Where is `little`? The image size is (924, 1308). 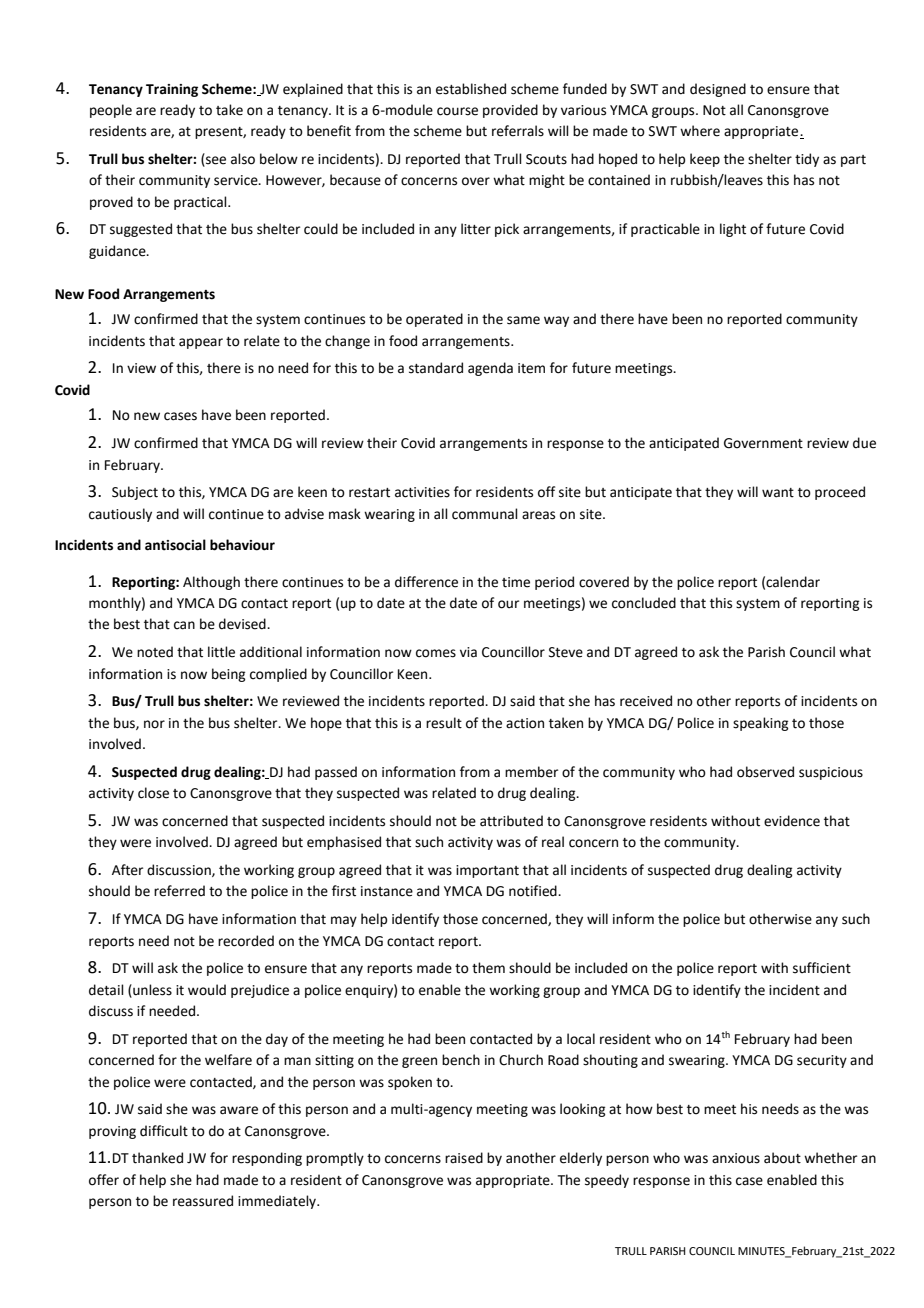 little is located at coordinates (221, 652).
